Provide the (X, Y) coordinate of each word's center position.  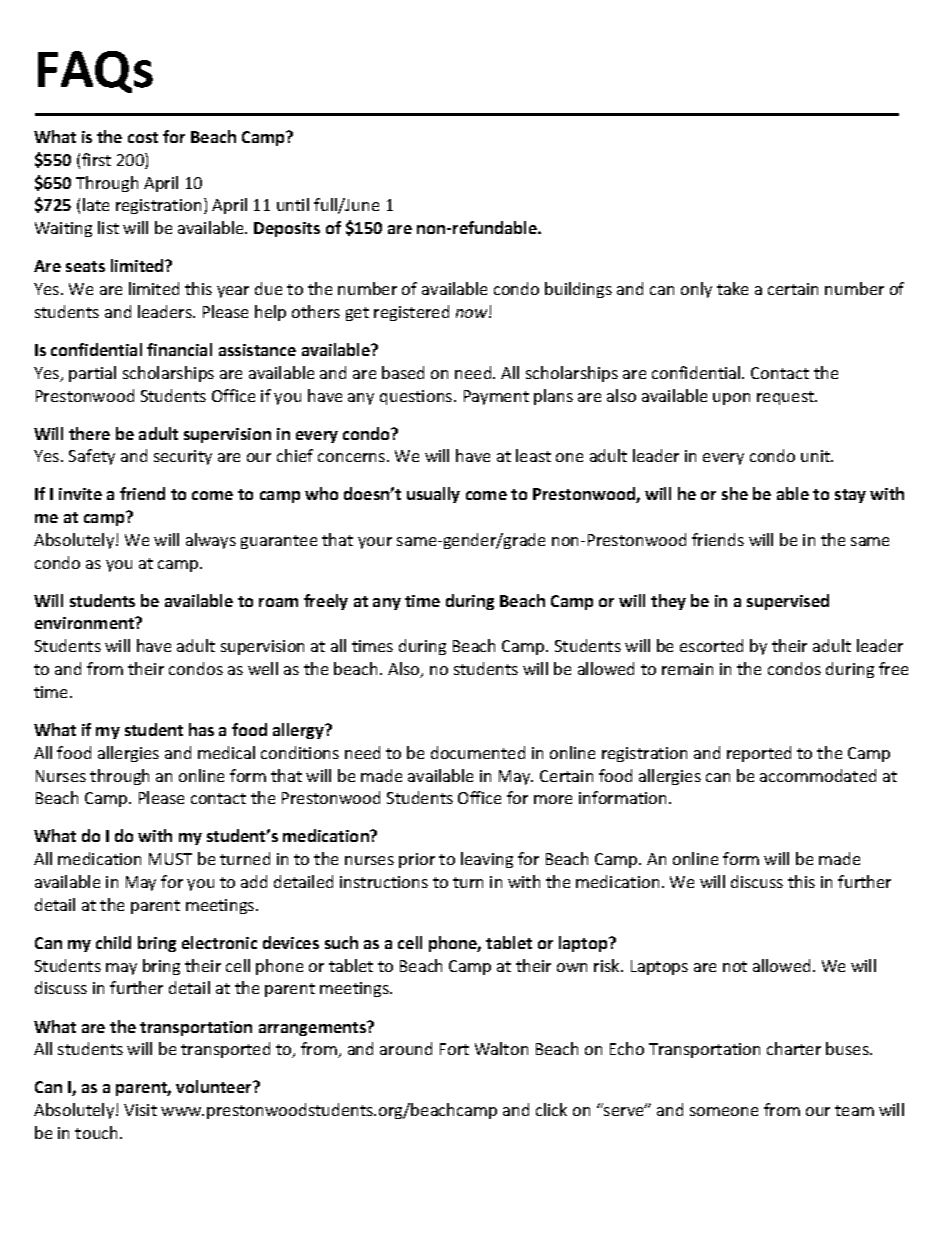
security (183, 457)
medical (226, 752)
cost (143, 137)
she (735, 493)
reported (759, 754)
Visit (140, 1110)
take (732, 288)
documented (478, 752)
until (293, 204)
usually (433, 495)
